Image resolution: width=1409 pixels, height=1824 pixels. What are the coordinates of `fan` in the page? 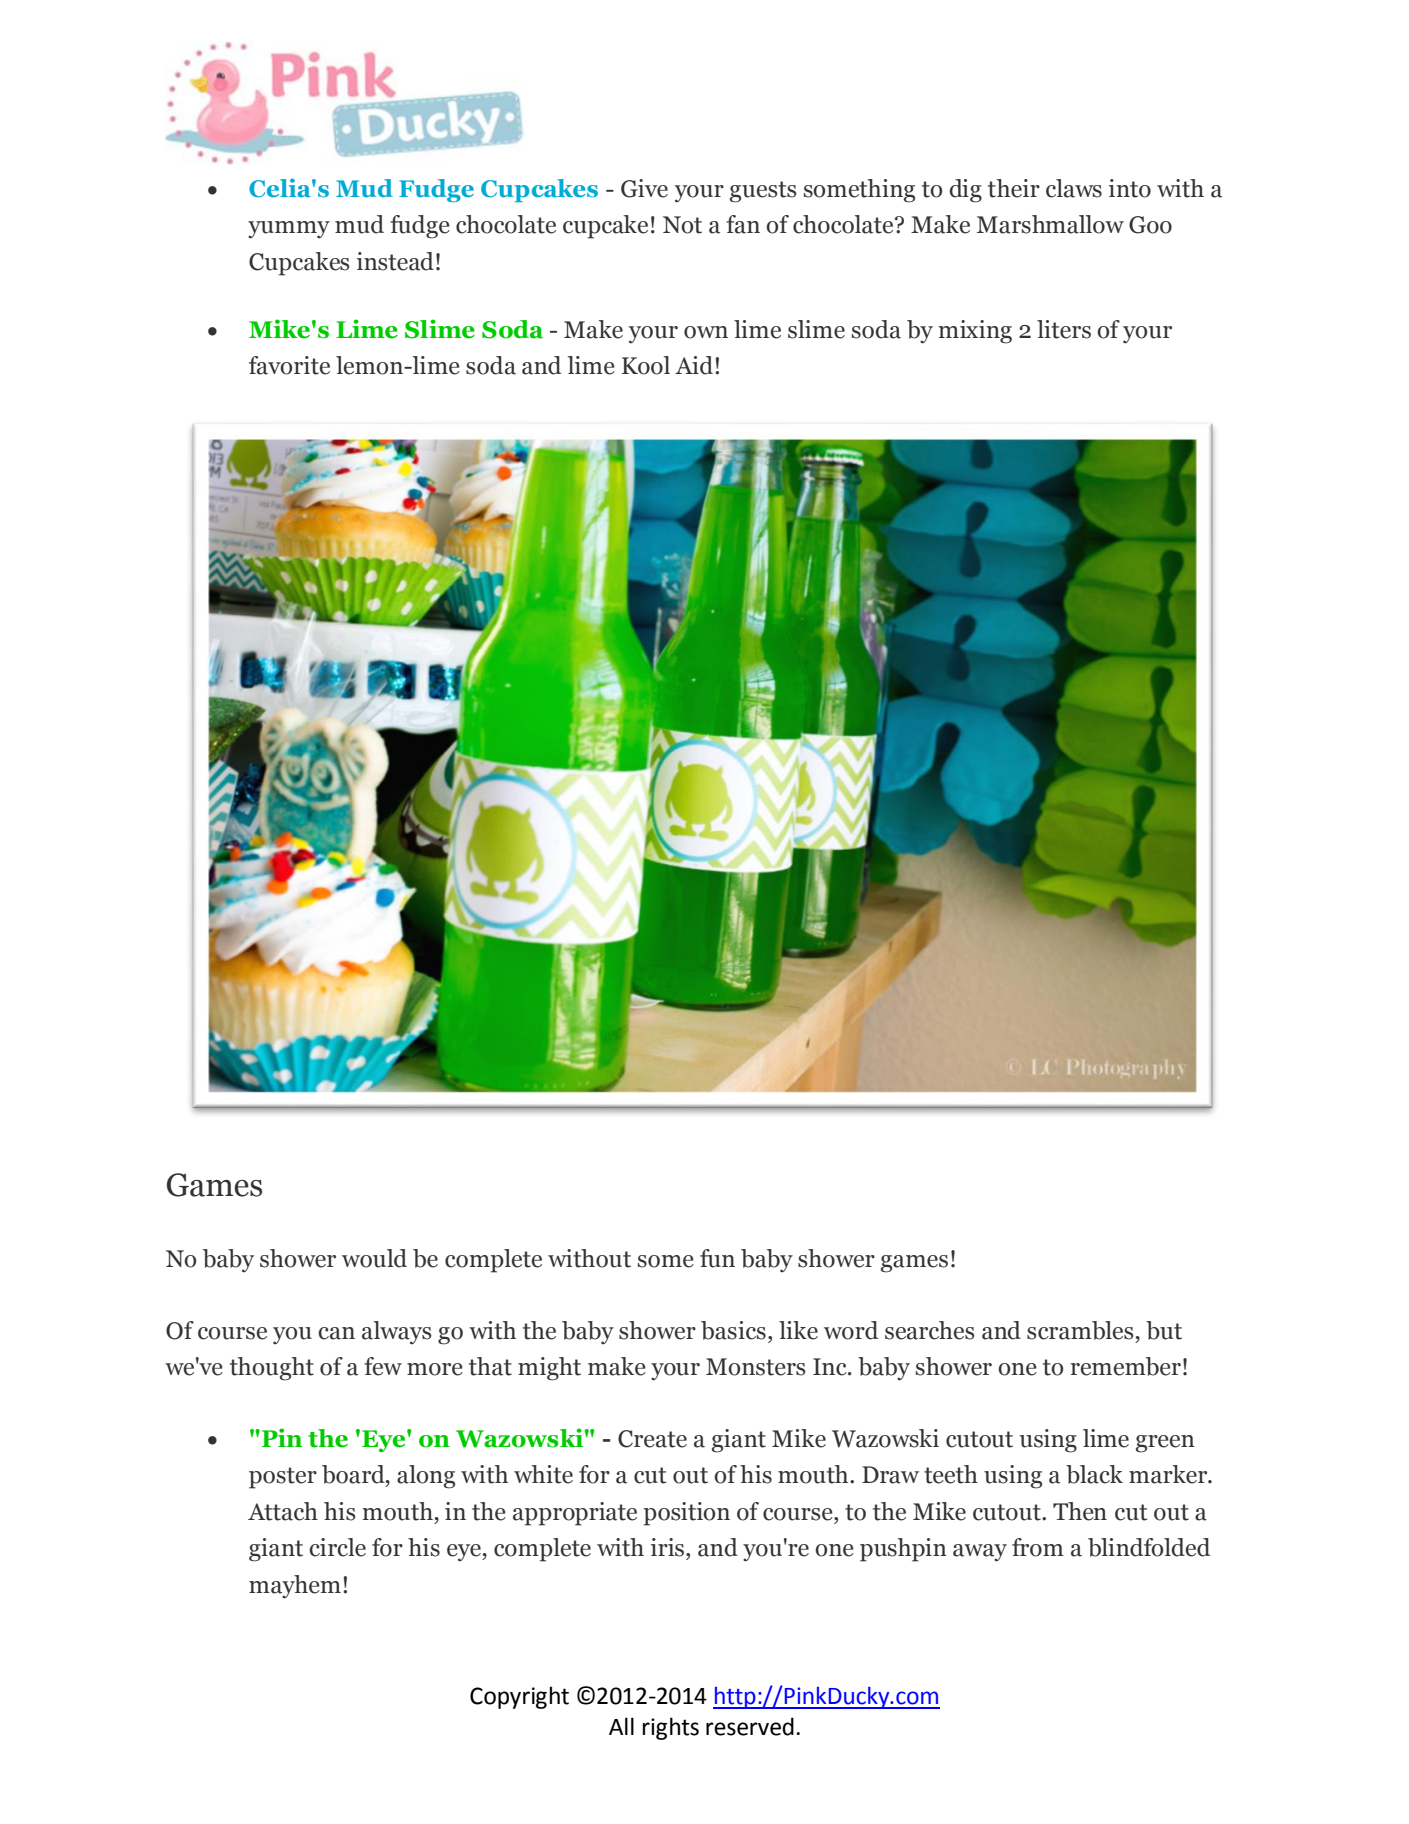 It's located at (743, 224).
